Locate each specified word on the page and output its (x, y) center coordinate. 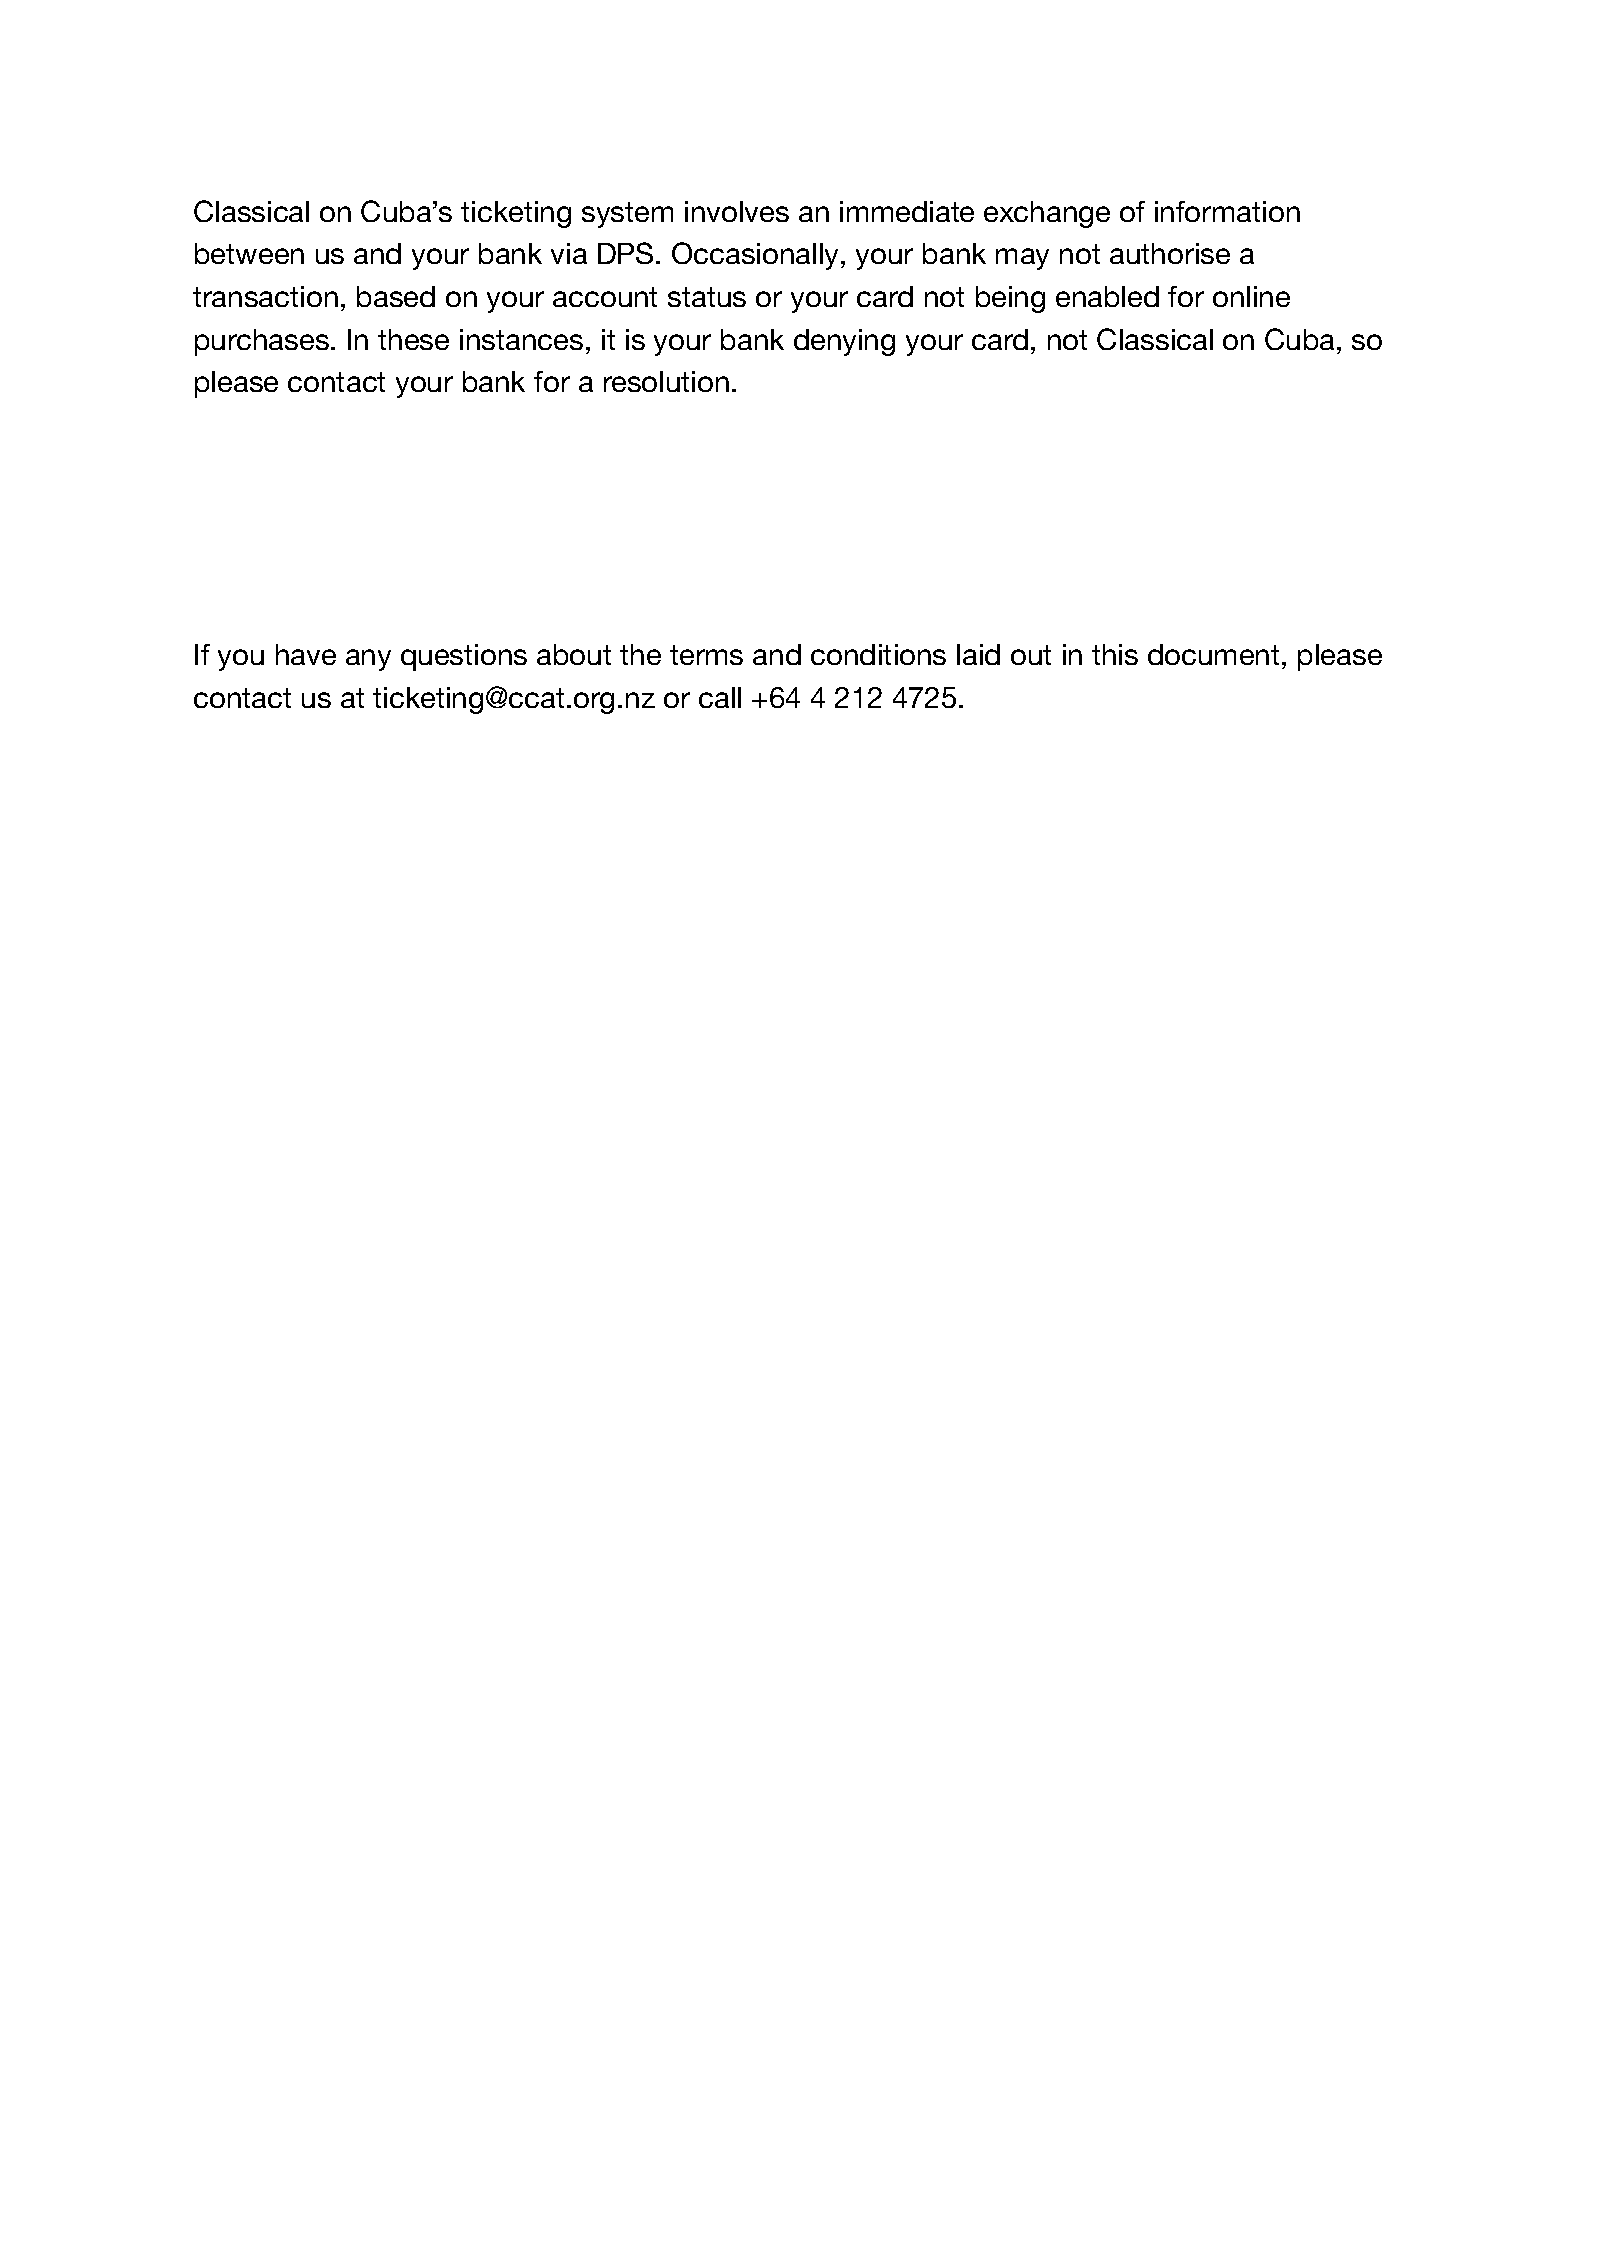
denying (844, 342)
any (368, 660)
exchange (1047, 214)
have (306, 654)
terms (706, 655)
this (1115, 654)
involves (737, 211)
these (413, 339)
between (249, 253)
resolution (666, 381)
